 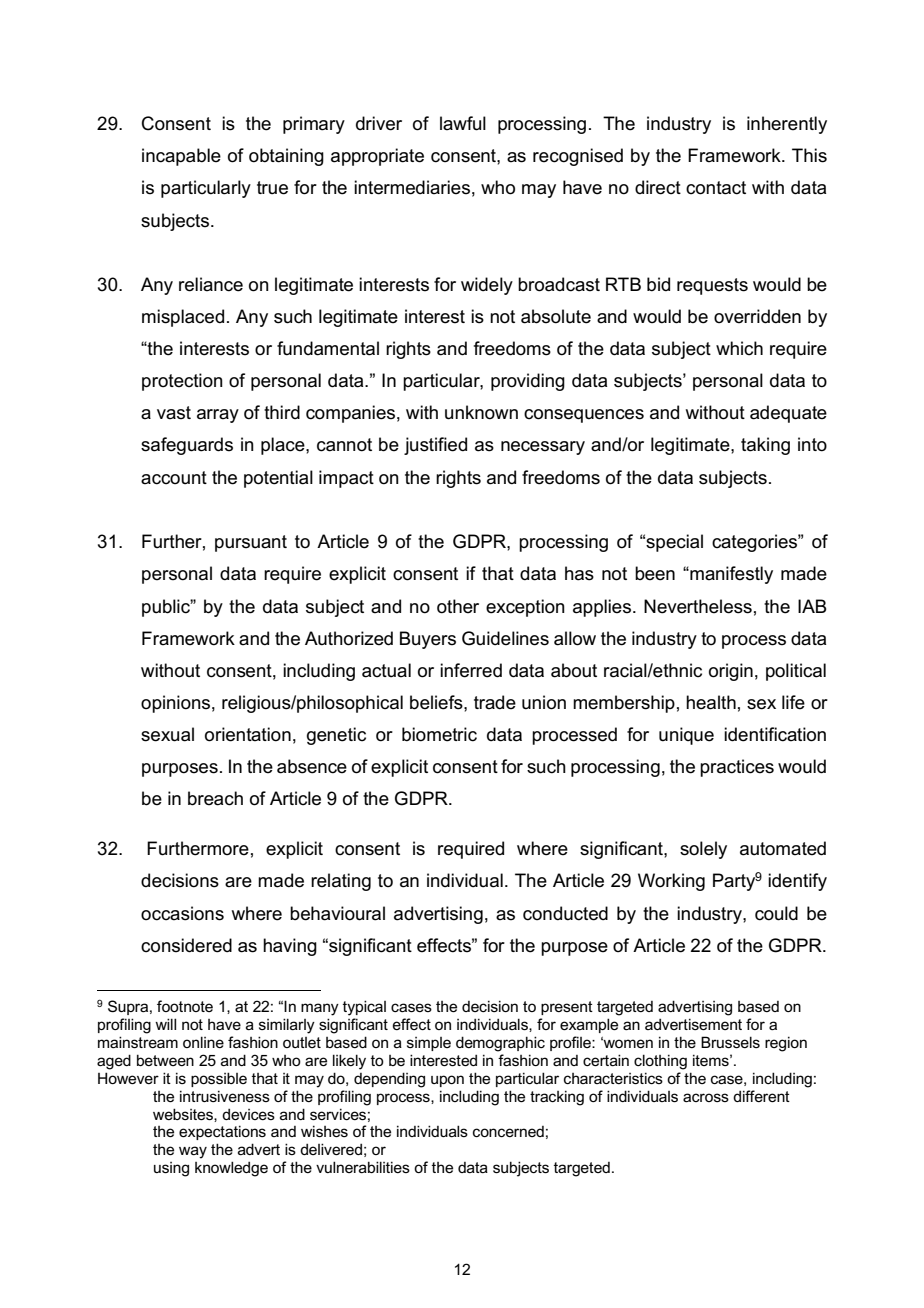 I want to click on incapable, so click(x=181, y=157).
